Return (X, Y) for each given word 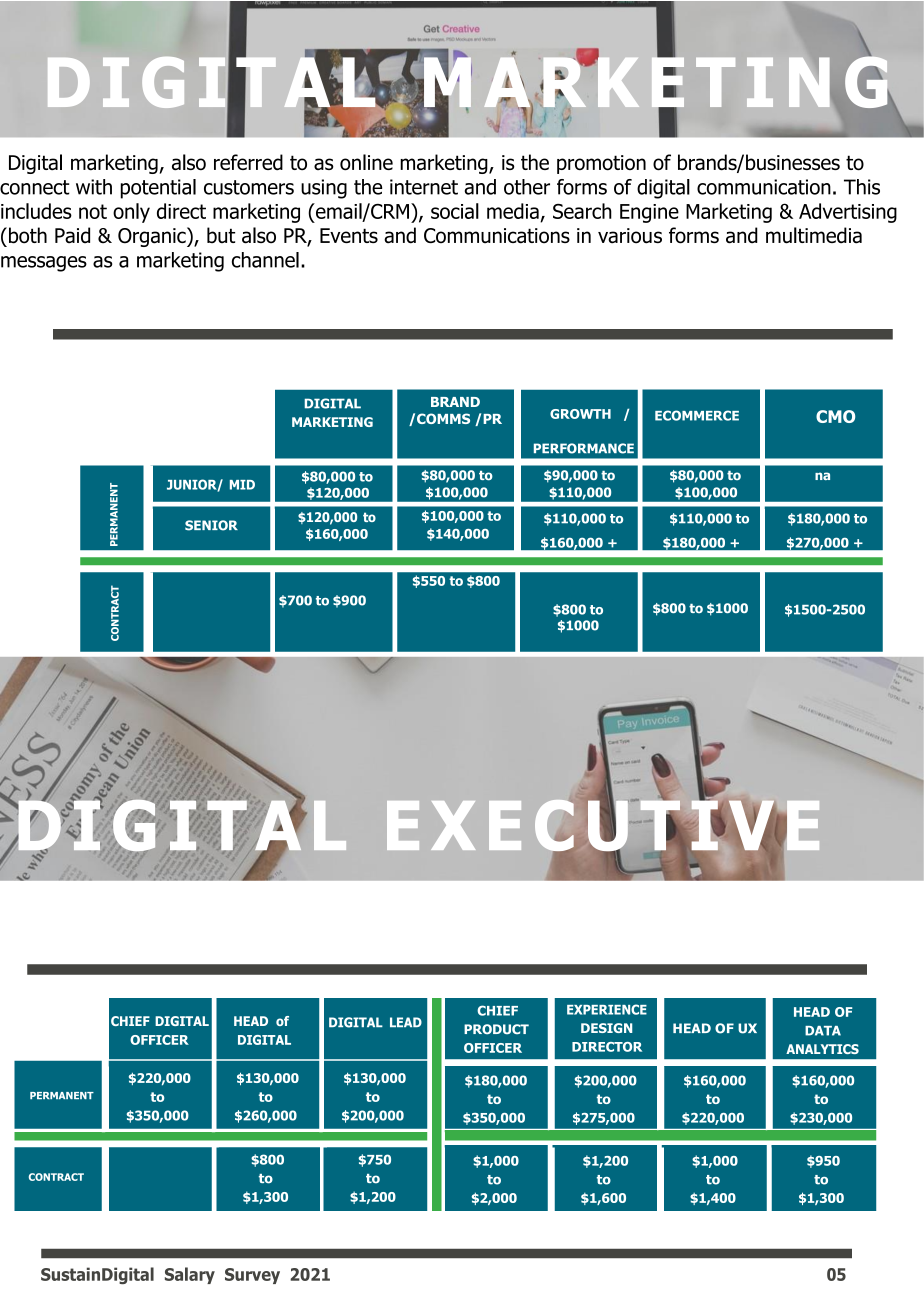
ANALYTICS (822, 1049)
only (131, 213)
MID (242, 485)
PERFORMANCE (584, 448)
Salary (190, 1275)
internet (424, 187)
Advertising (848, 213)
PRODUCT (496, 1029)
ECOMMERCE (697, 415)
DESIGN (606, 1028)
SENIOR (211, 525)
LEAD (406, 1022)
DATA (823, 1031)
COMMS (443, 418)
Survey (252, 1276)
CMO (835, 416)
